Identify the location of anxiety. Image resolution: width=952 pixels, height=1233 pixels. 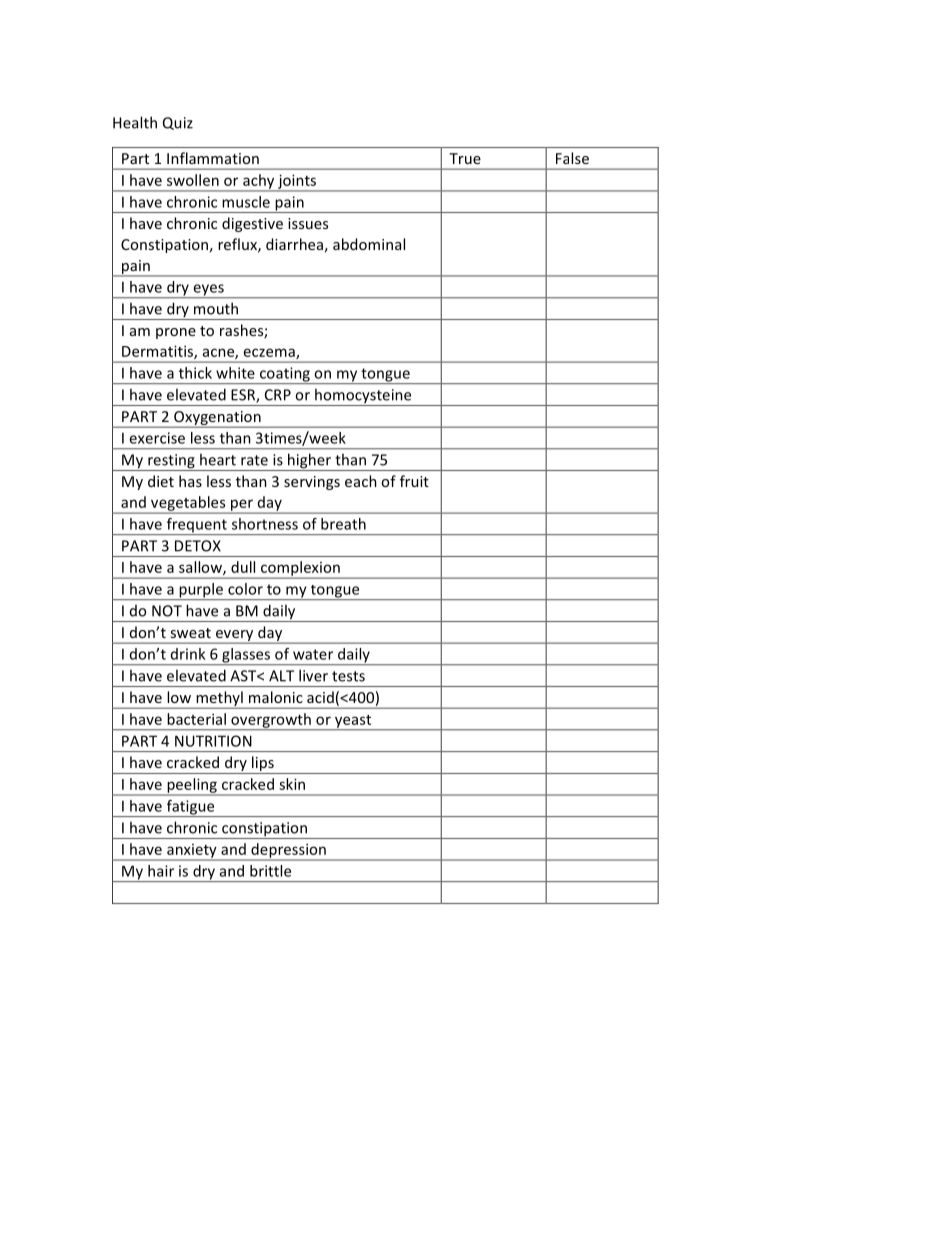
(192, 852).
